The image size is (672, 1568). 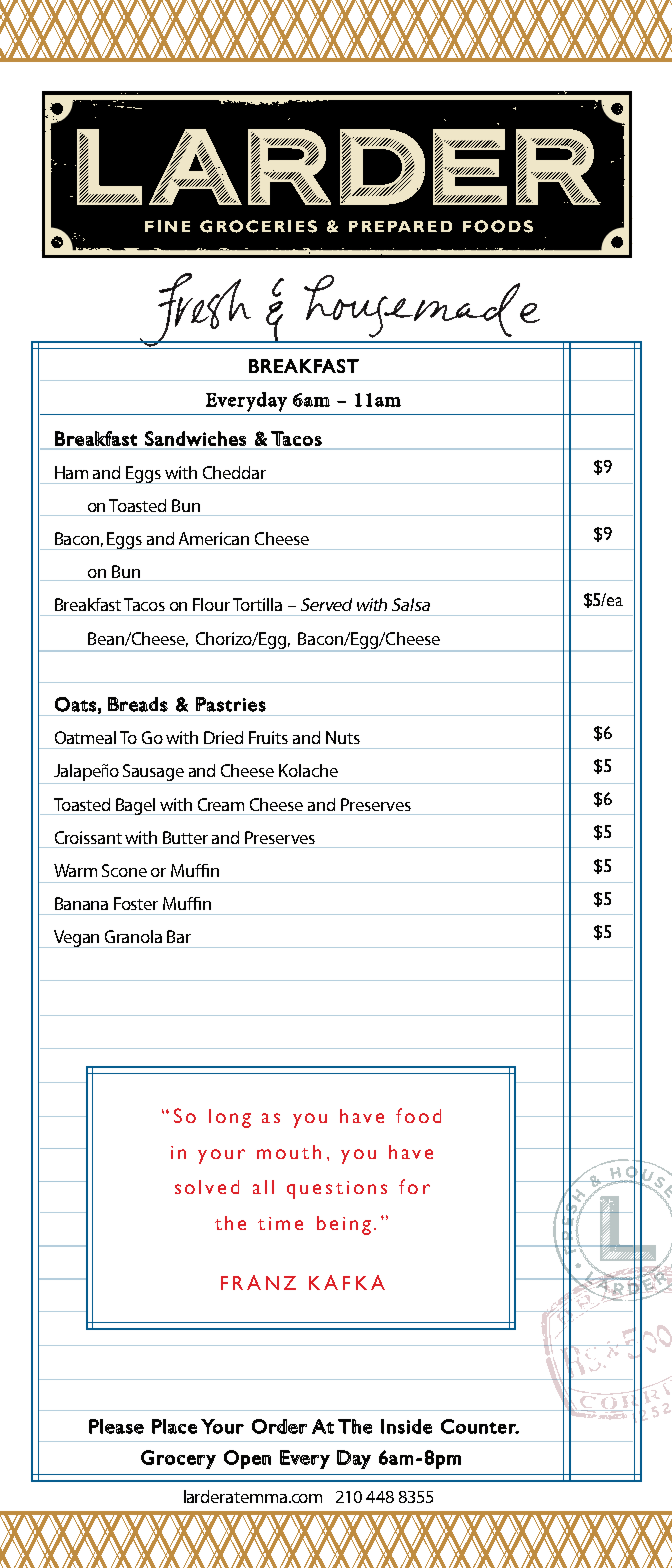 What do you see at coordinates (207, 1187) in the screenshot?
I see `solved` at bounding box center [207, 1187].
